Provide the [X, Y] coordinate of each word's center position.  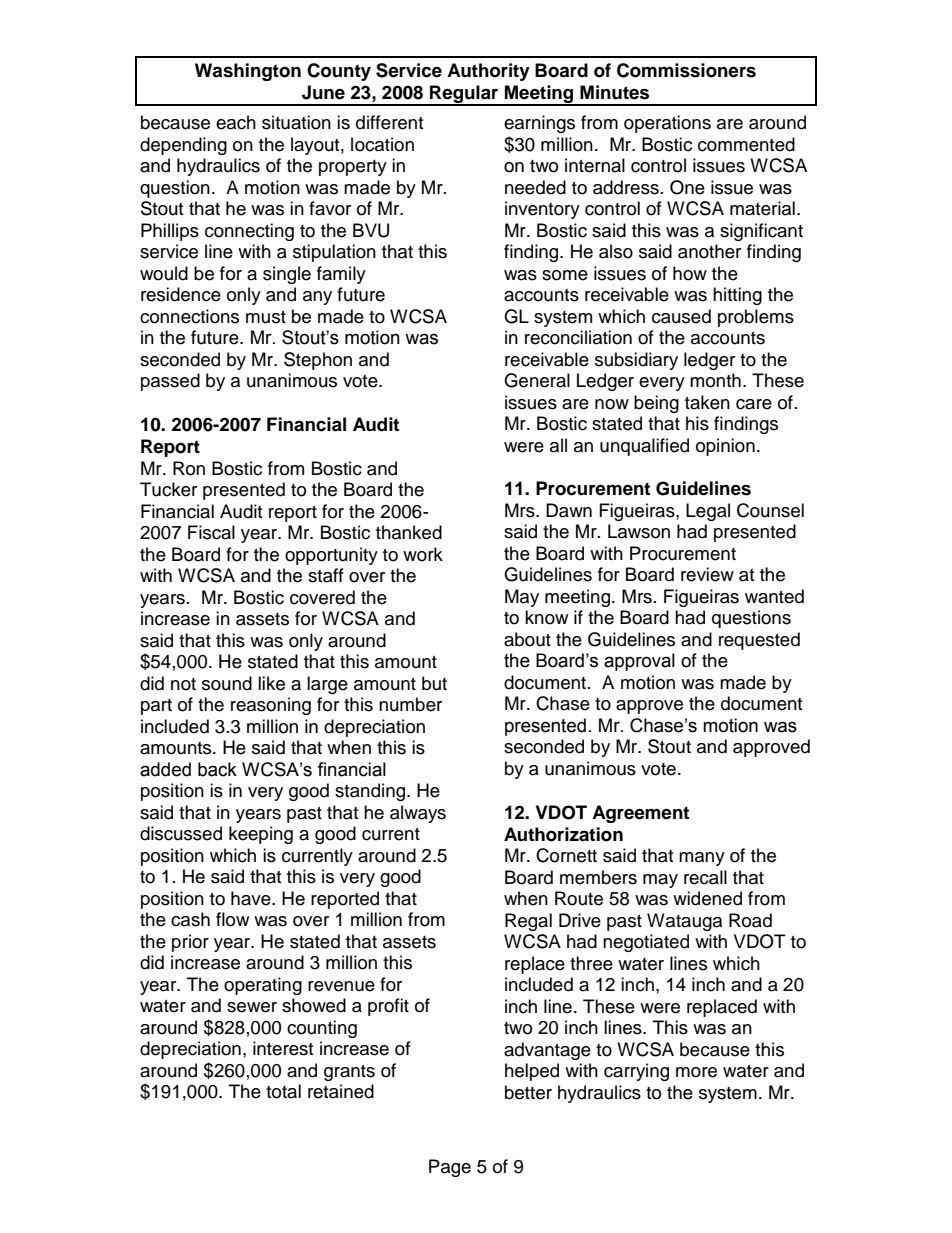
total [283, 1091]
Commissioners [686, 70]
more [696, 1072]
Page [450, 1168]
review [707, 574]
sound [227, 683]
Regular [464, 95]
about [527, 639]
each [236, 122]
